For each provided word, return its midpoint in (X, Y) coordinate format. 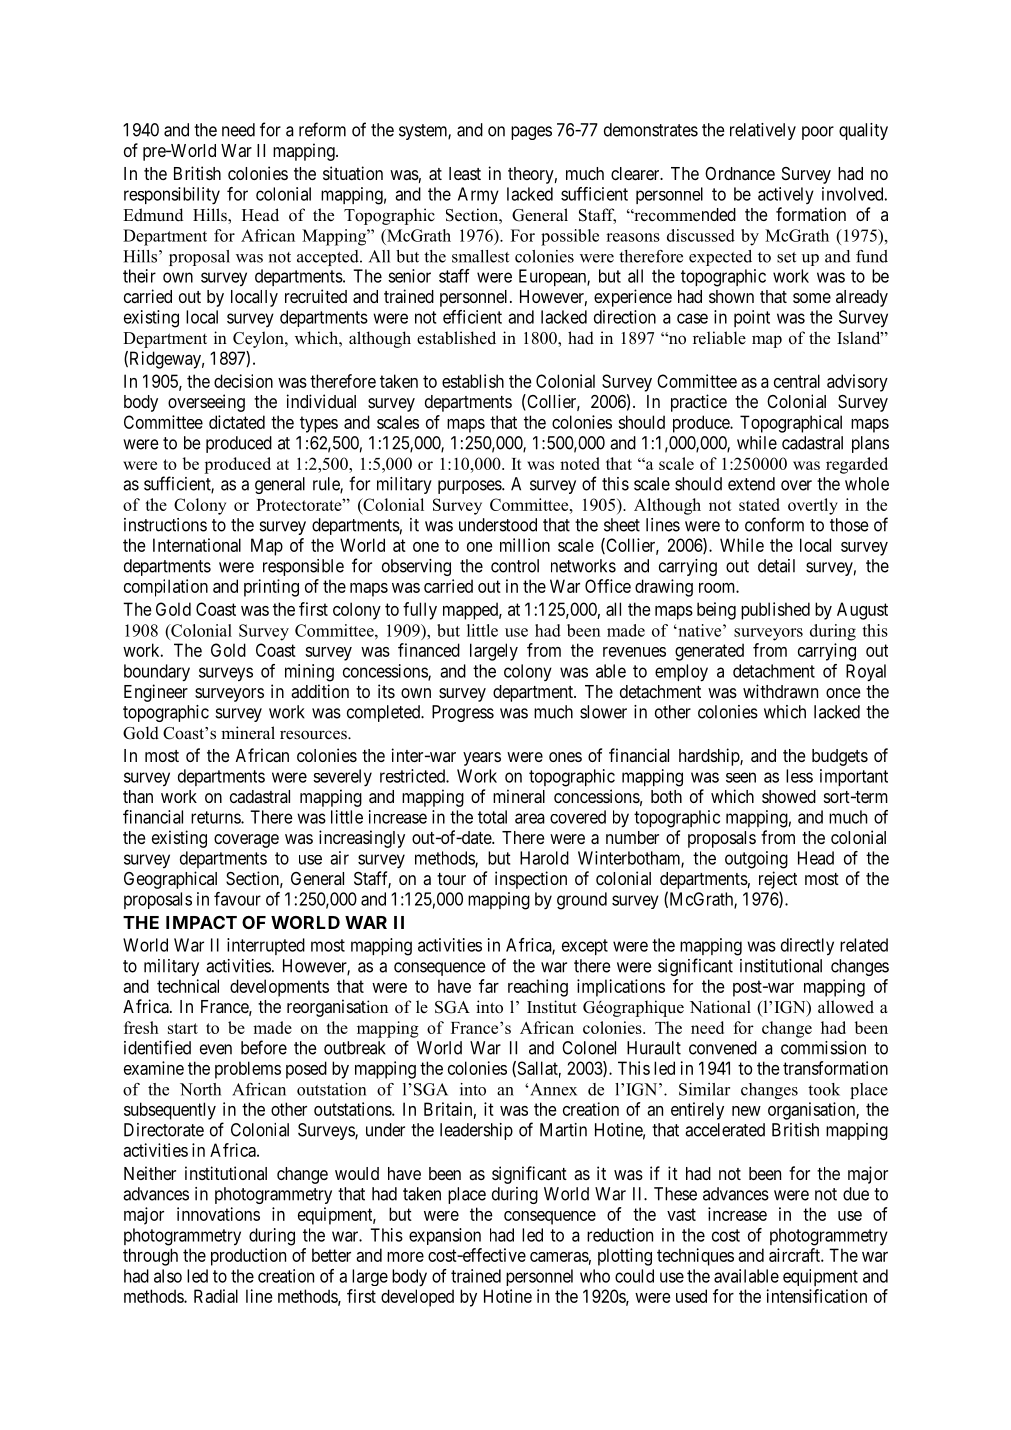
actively (786, 195)
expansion (445, 1236)
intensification (817, 1296)
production (248, 1257)
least (465, 173)
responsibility (172, 196)
